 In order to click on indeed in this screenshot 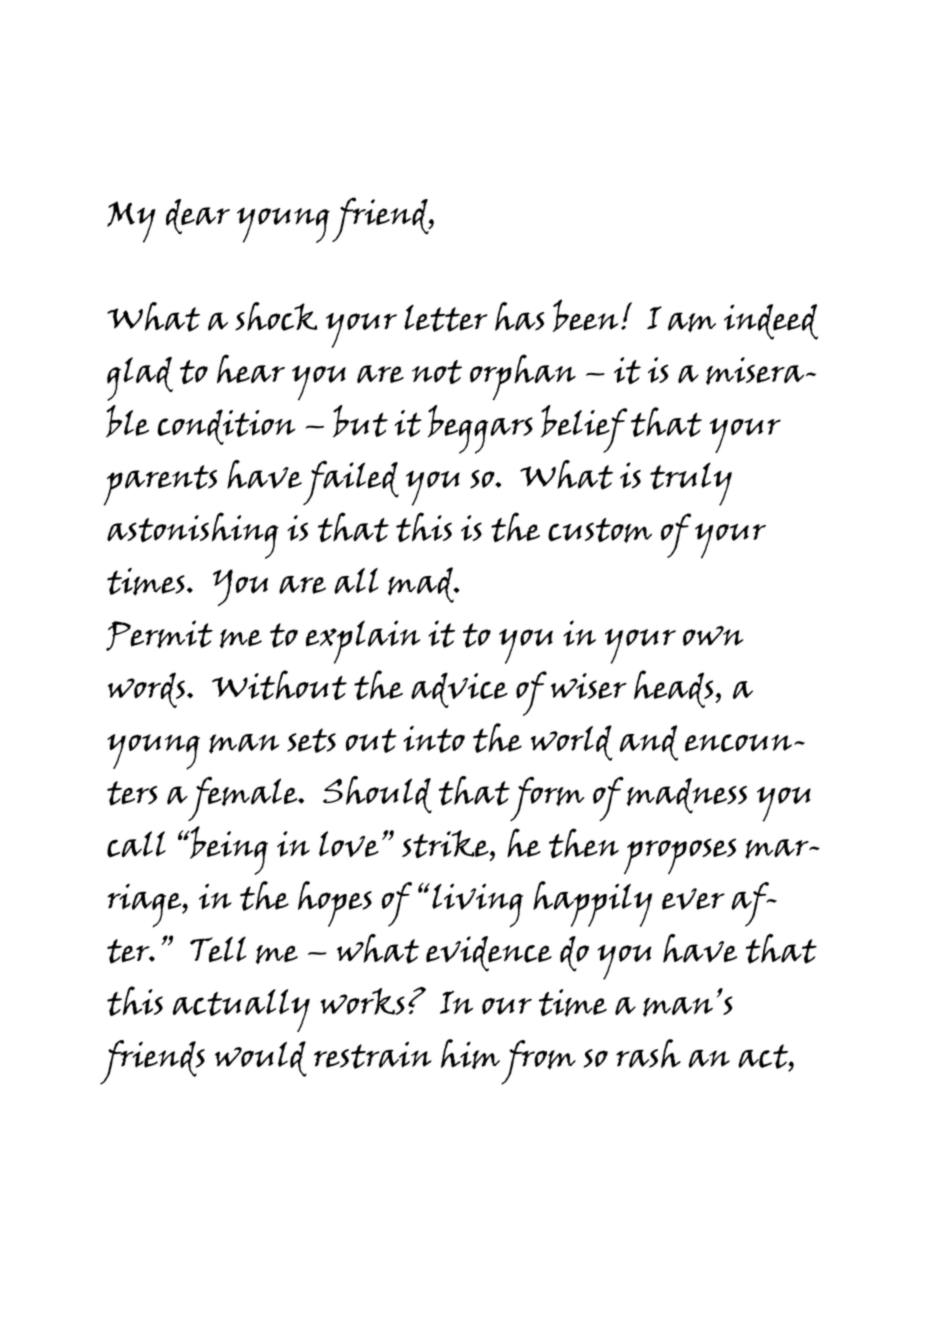, I will do `click(771, 322)`.
